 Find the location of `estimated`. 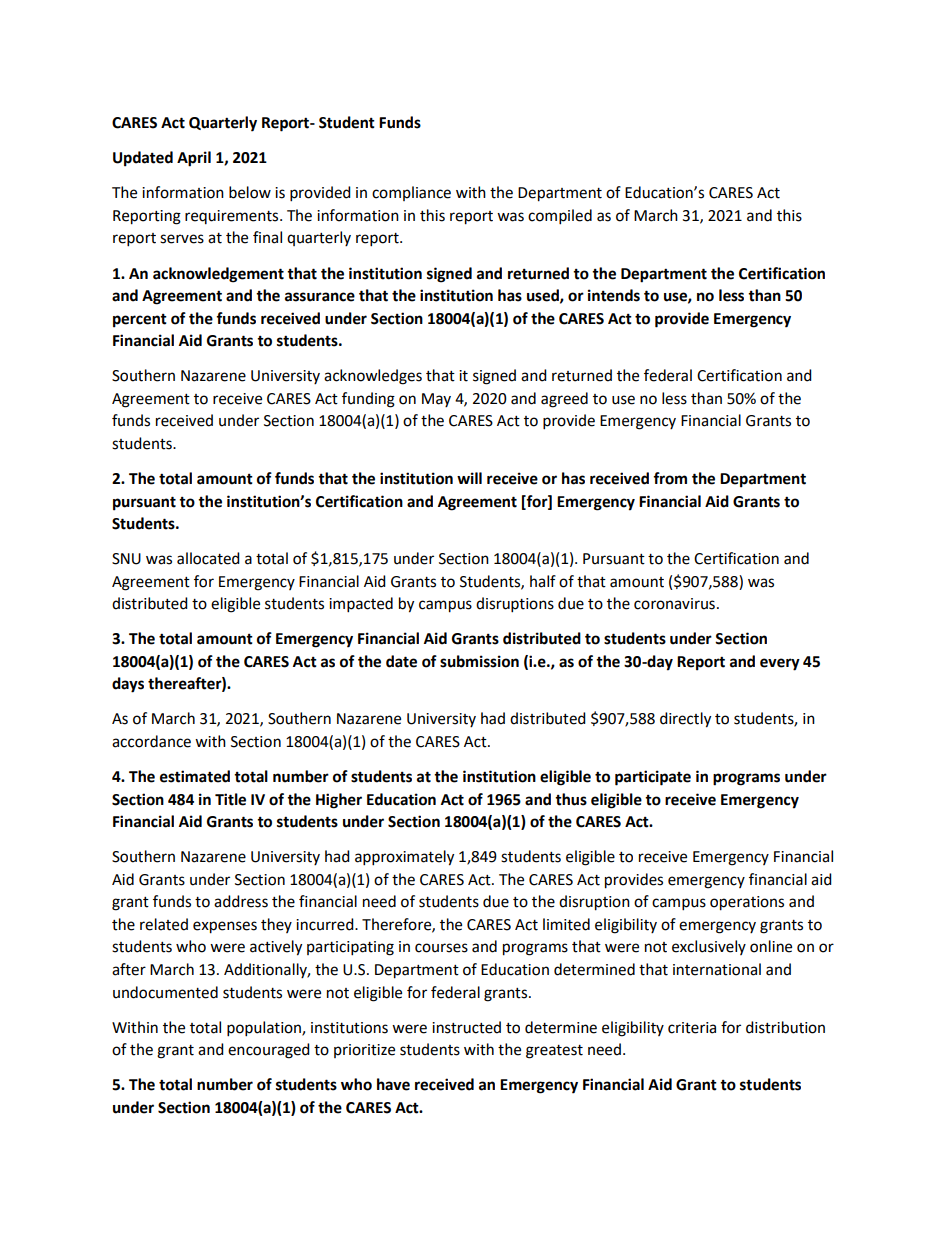

estimated is located at coordinates (195, 776).
